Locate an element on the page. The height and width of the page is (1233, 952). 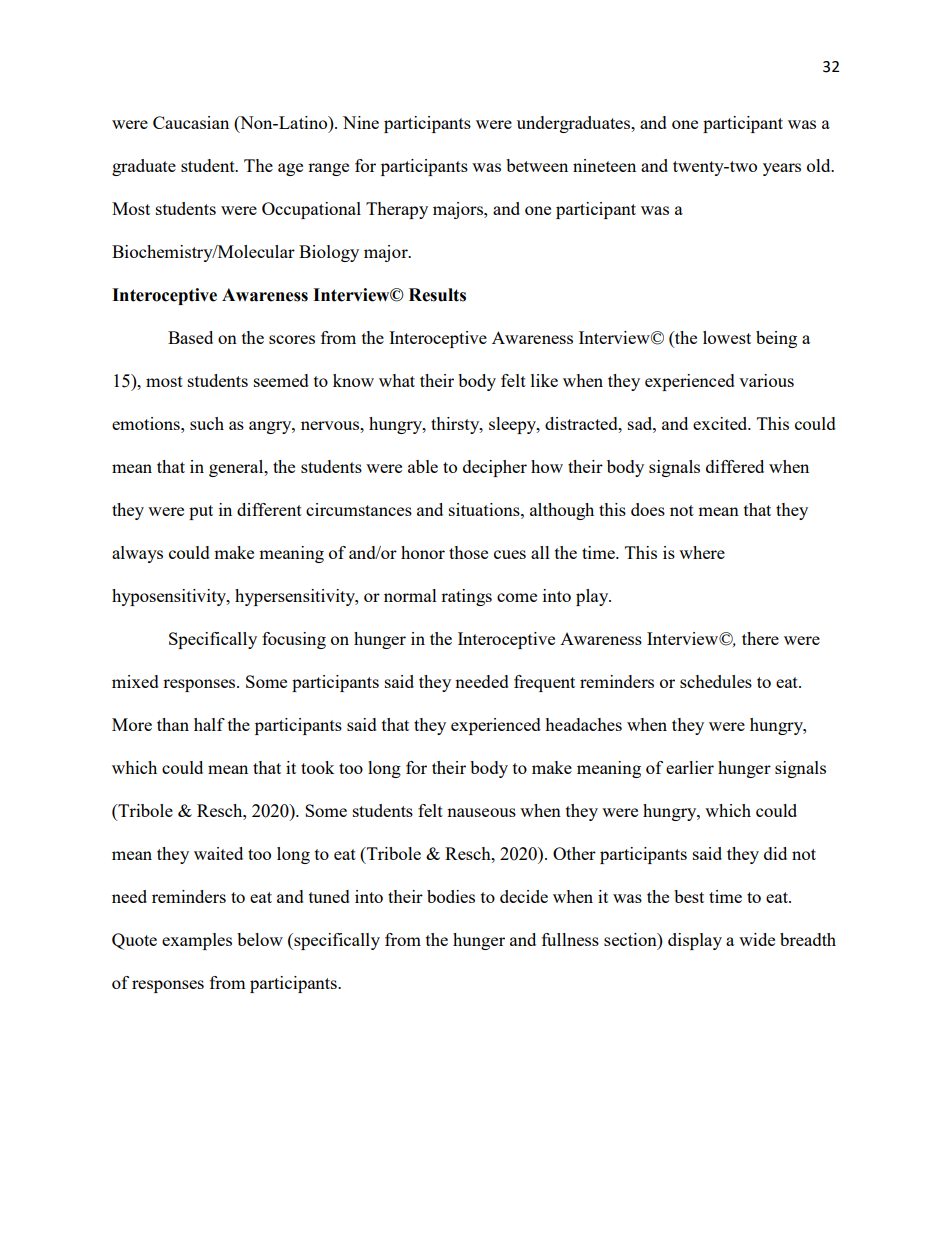
Caucasian is located at coordinates (191, 122).
